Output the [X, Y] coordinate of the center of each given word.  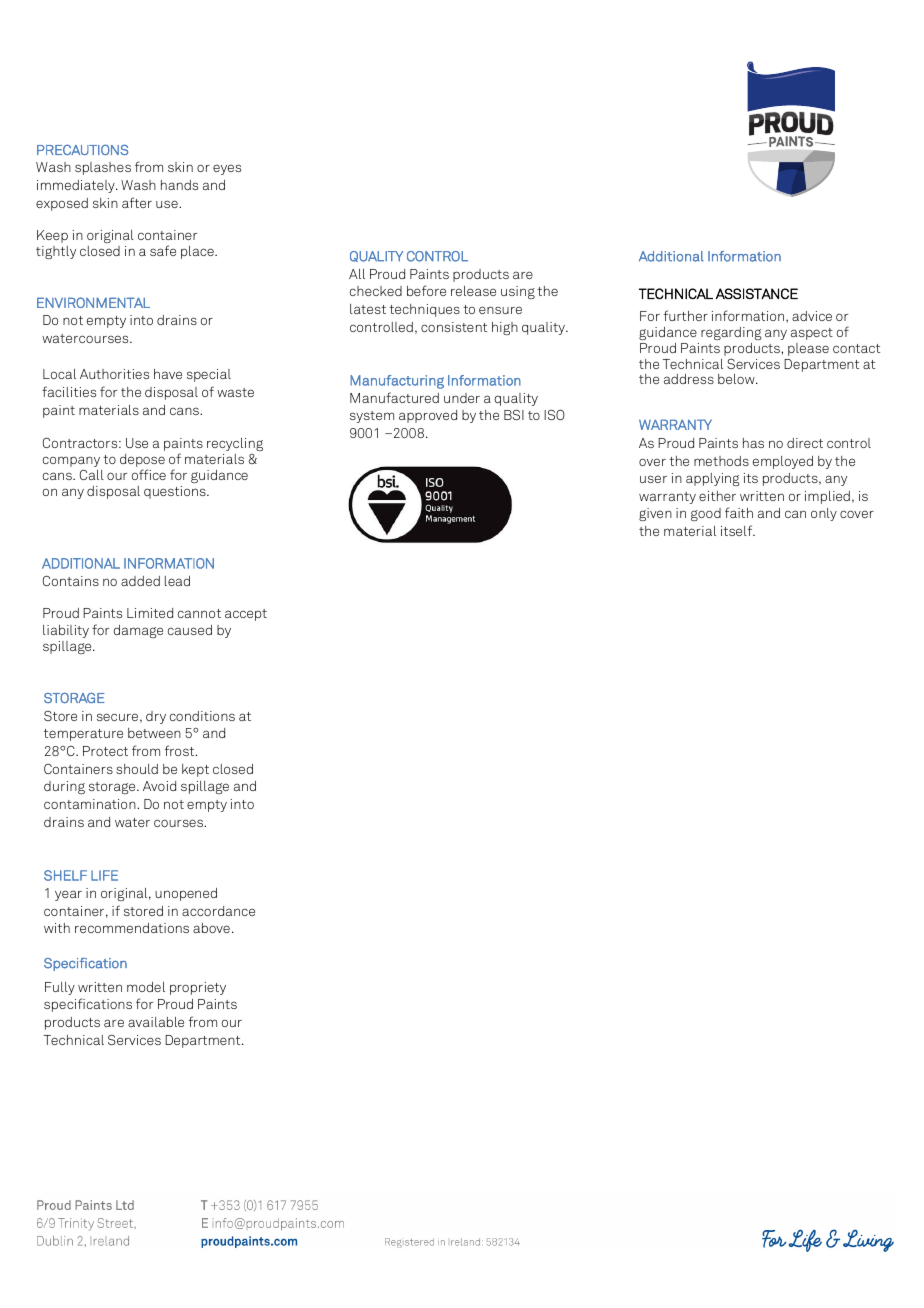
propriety [198, 988]
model [146, 987]
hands [179, 185]
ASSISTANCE [757, 293]
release [473, 291]
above [211, 928]
